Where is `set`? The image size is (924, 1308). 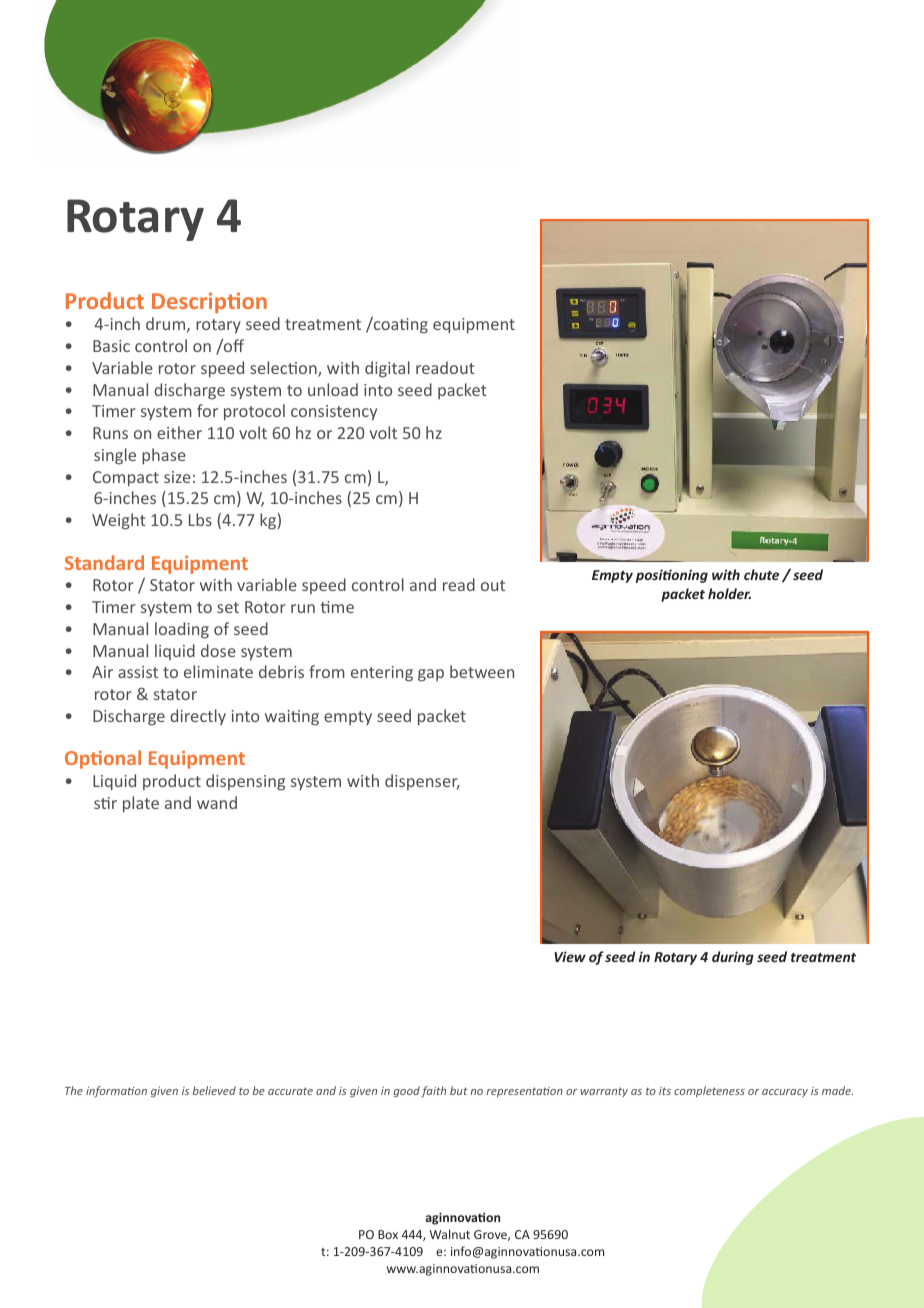
set is located at coordinates (228, 607).
